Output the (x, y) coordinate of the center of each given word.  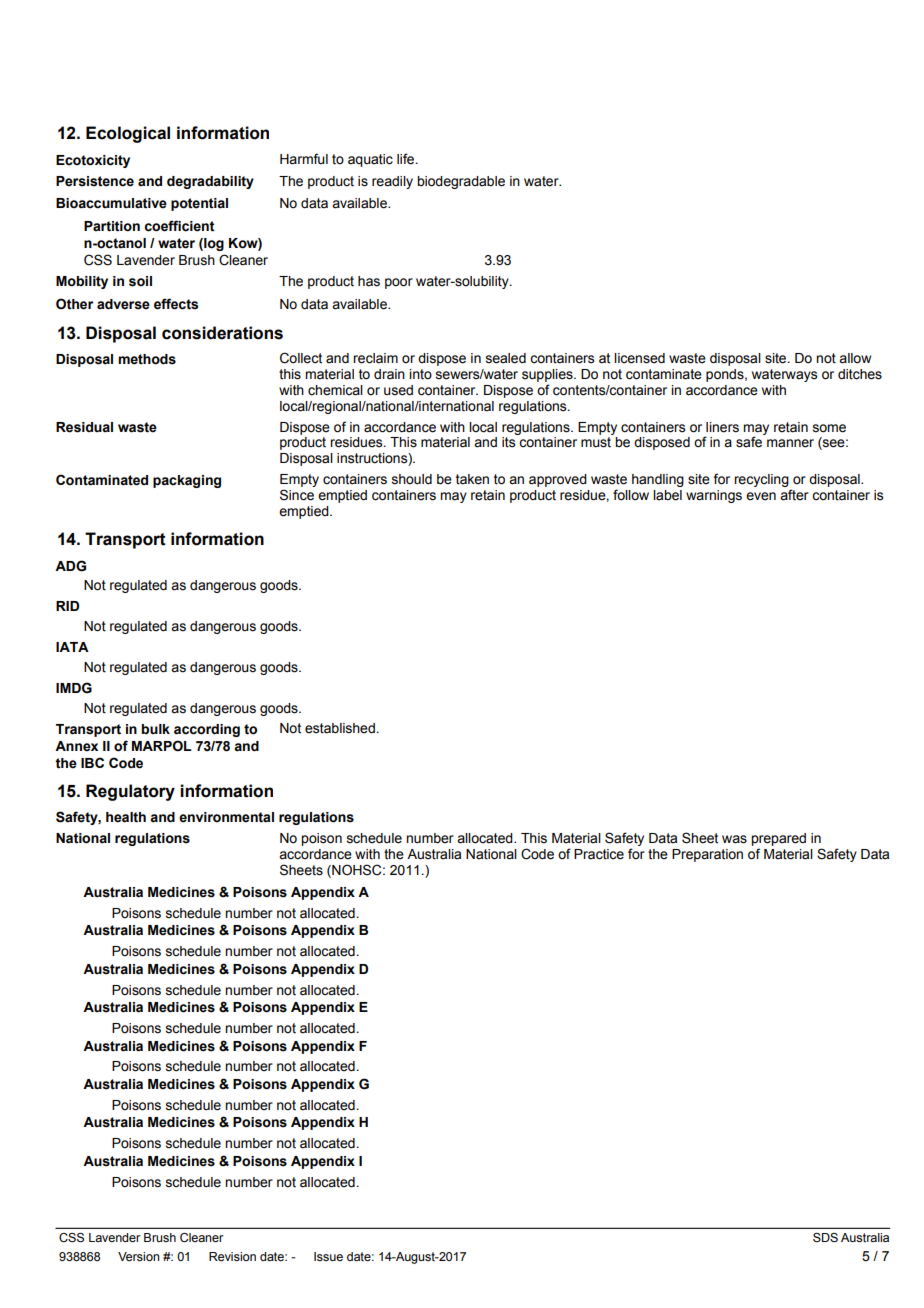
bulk (155, 729)
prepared (778, 839)
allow (855, 358)
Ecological (128, 134)
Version (139, 1256)
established (340, 728)
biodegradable (461, 182)
